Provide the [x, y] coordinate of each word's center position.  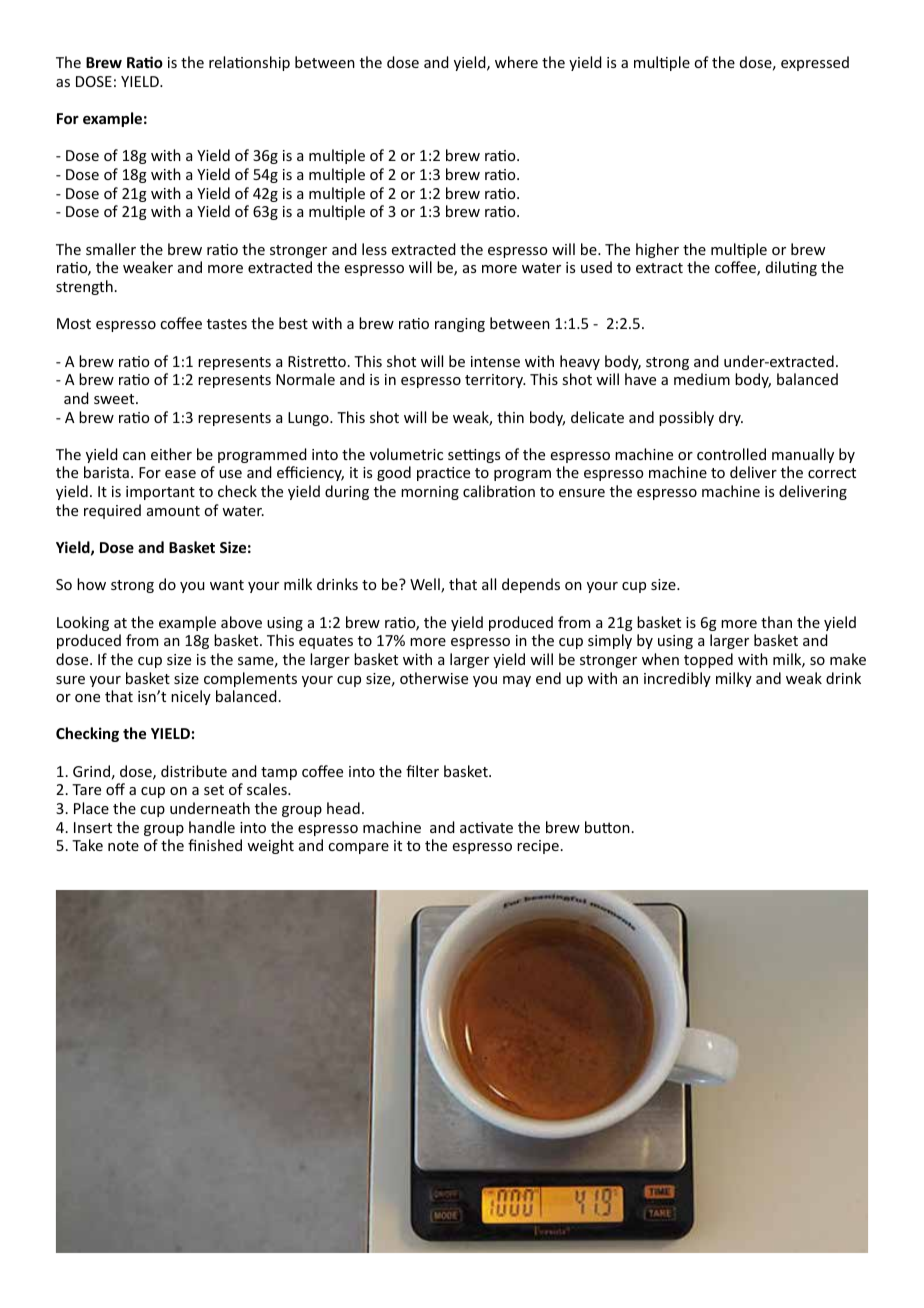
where [516, 62]
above [241, 622]
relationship [249, 63]
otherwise [434, 678]
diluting [791, 268]
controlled [731, 454]
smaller [111, 249]
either [171, 454]
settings [474, 456]
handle [212, 827]
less [374, 249]
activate [486, 827]
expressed [815, 63]
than [776, 622]
